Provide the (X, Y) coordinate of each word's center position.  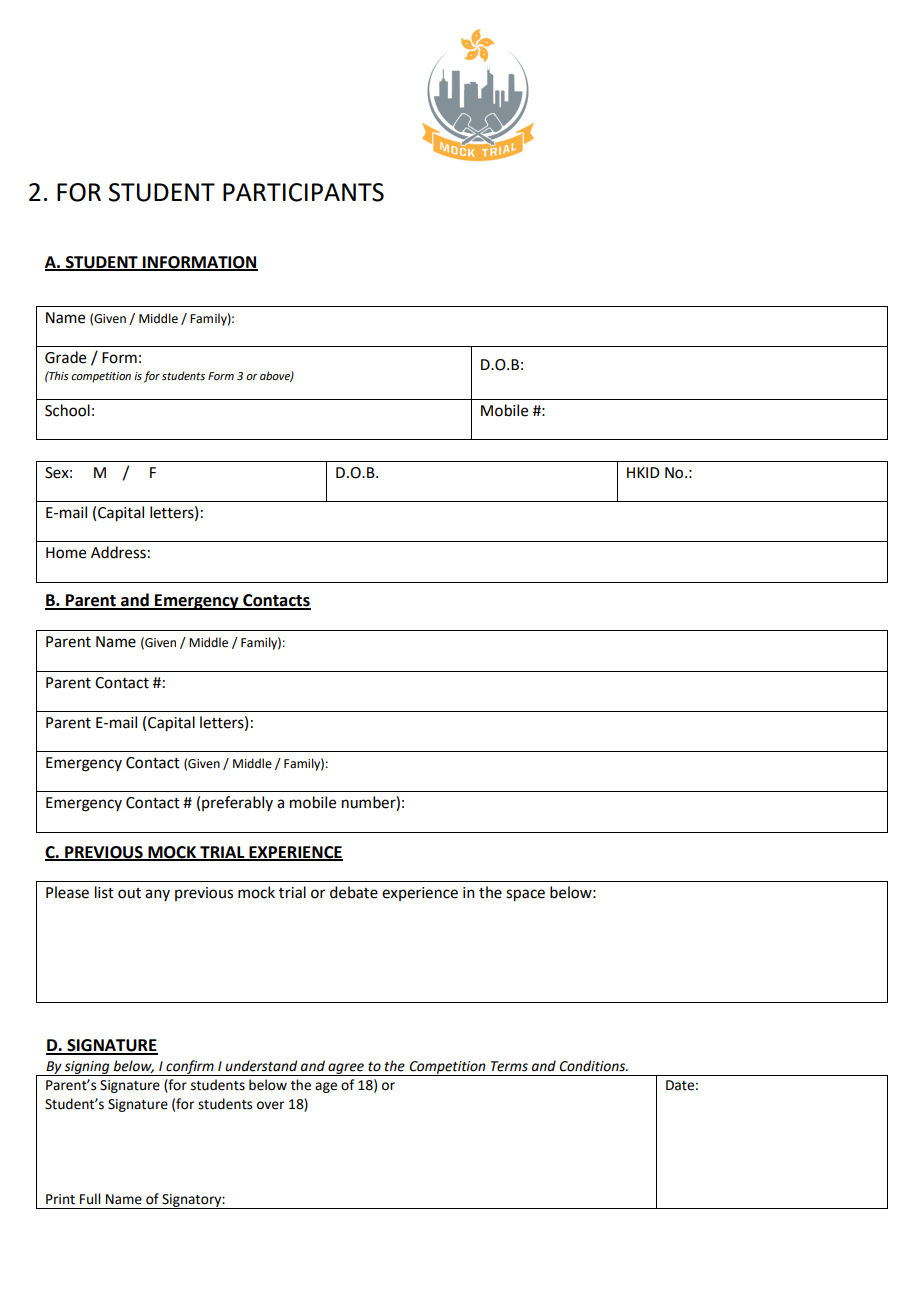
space (525, 895)
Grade (65, 357)
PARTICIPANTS (303, 192)
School (67, 410)
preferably (237, 803)
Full (90, 1199)
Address (118, 552)
